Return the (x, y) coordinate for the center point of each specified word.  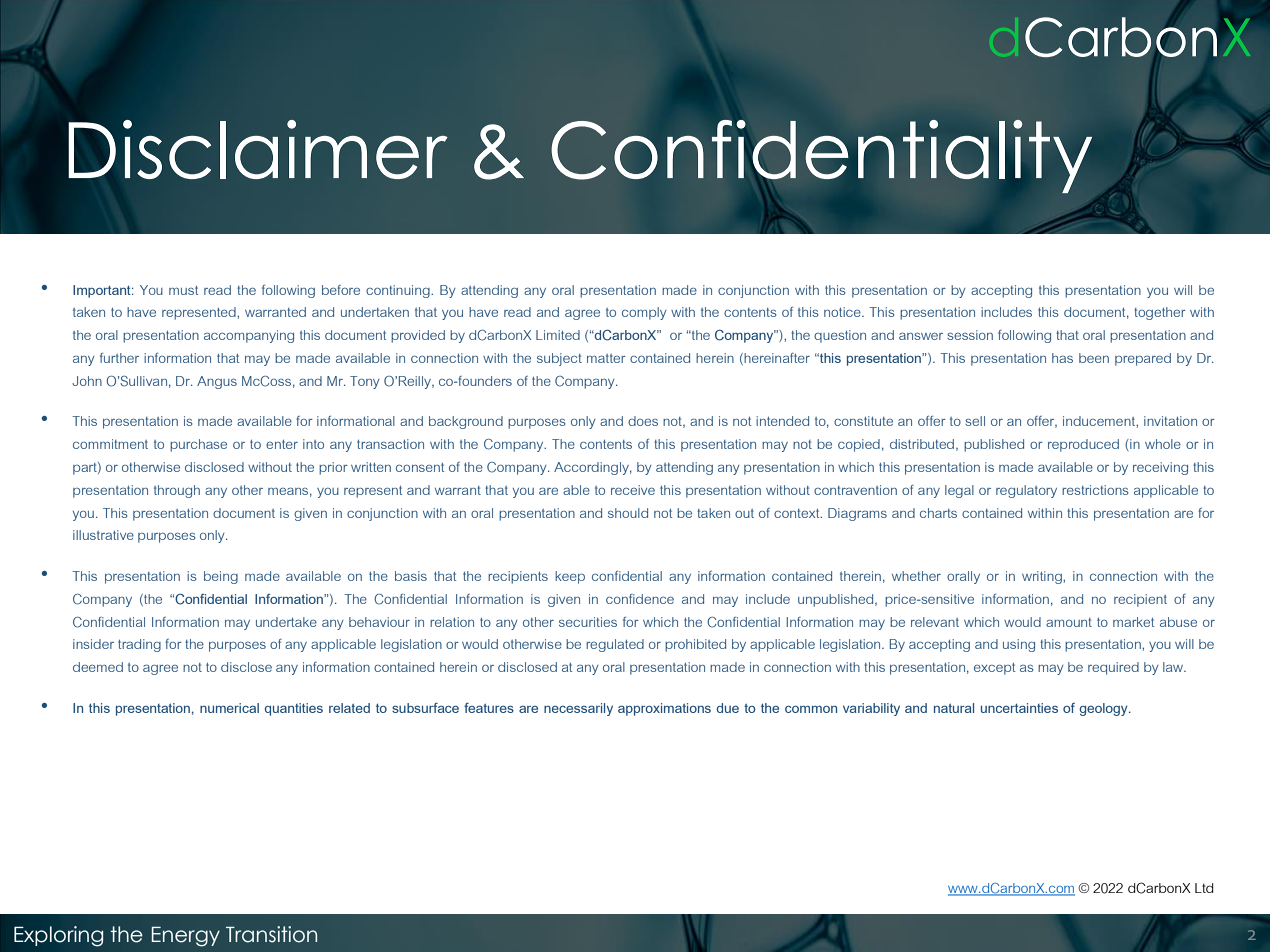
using (1019, 645)
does (643, 421)
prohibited (695, 645)
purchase (198, 445)
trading (139, 645)
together (1160, 313)
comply (644, 313)
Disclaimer (258, 148)
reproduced (1083, 445)
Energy (186, 937)
